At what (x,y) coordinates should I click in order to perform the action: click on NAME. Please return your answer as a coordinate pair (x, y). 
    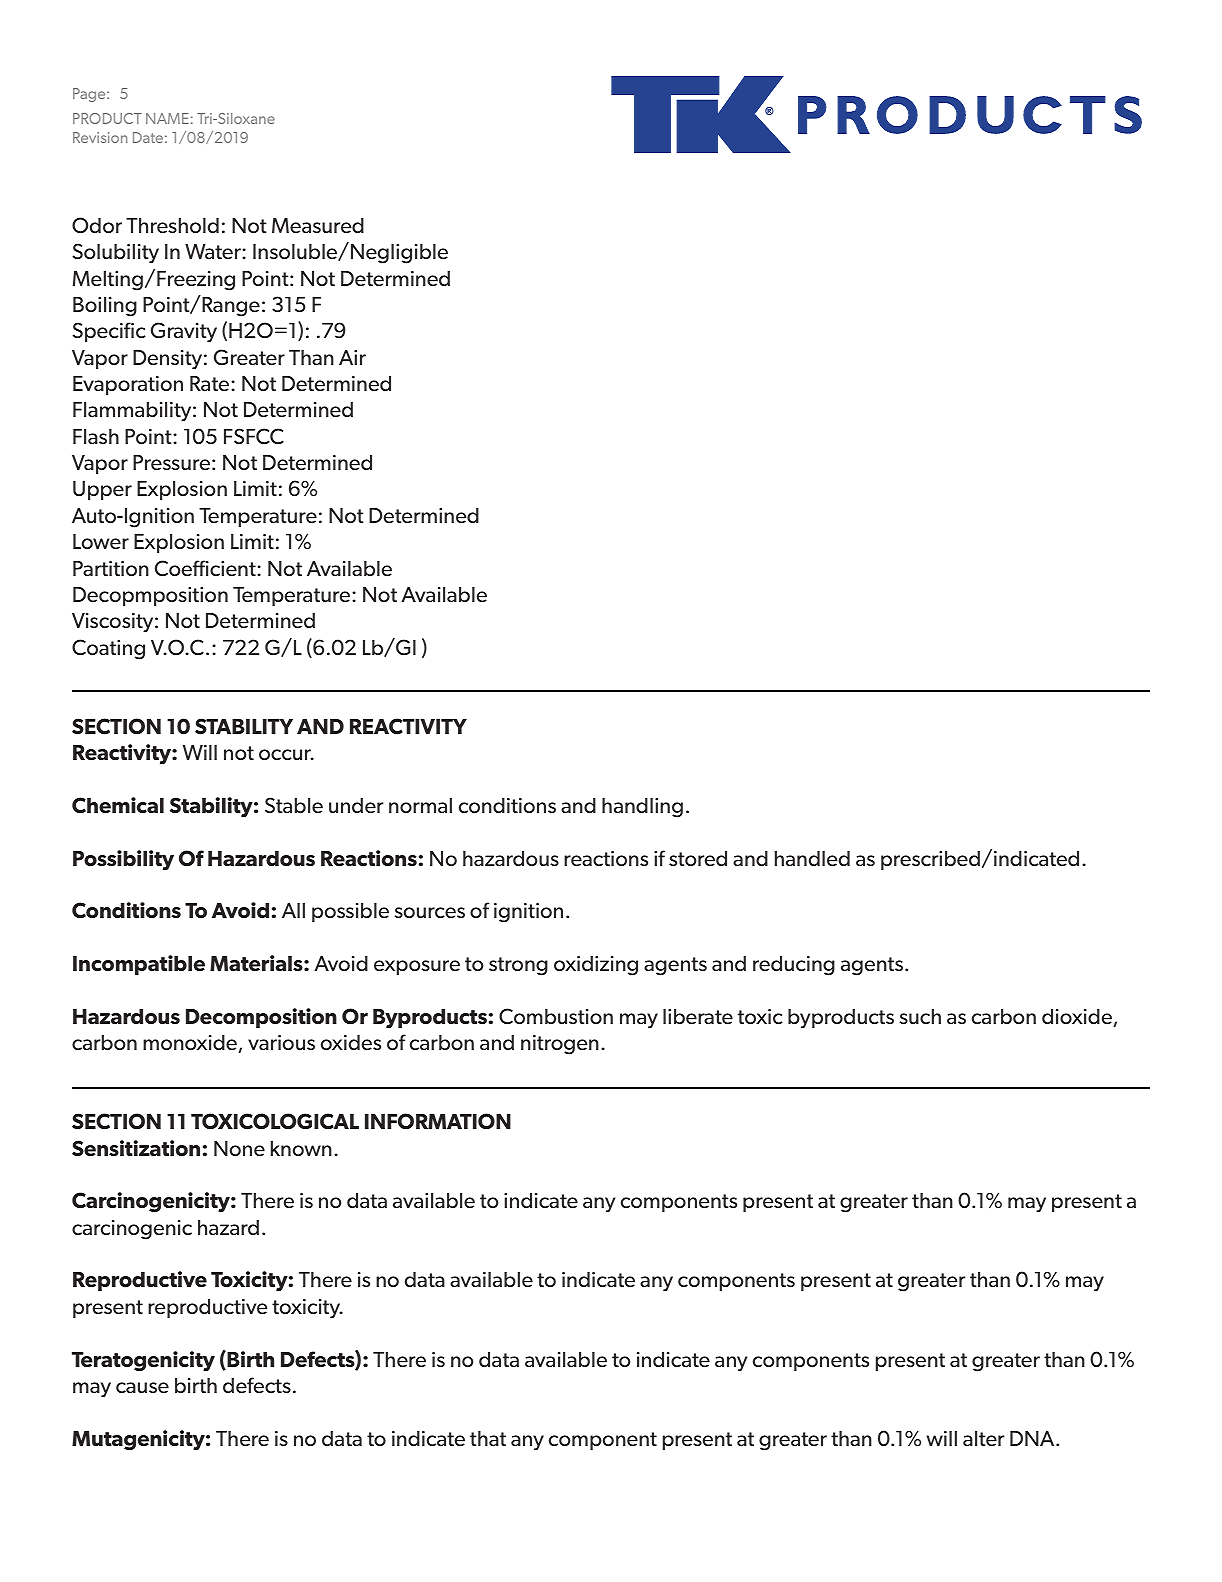
    Looking at the image, I should click on (167, 118).
